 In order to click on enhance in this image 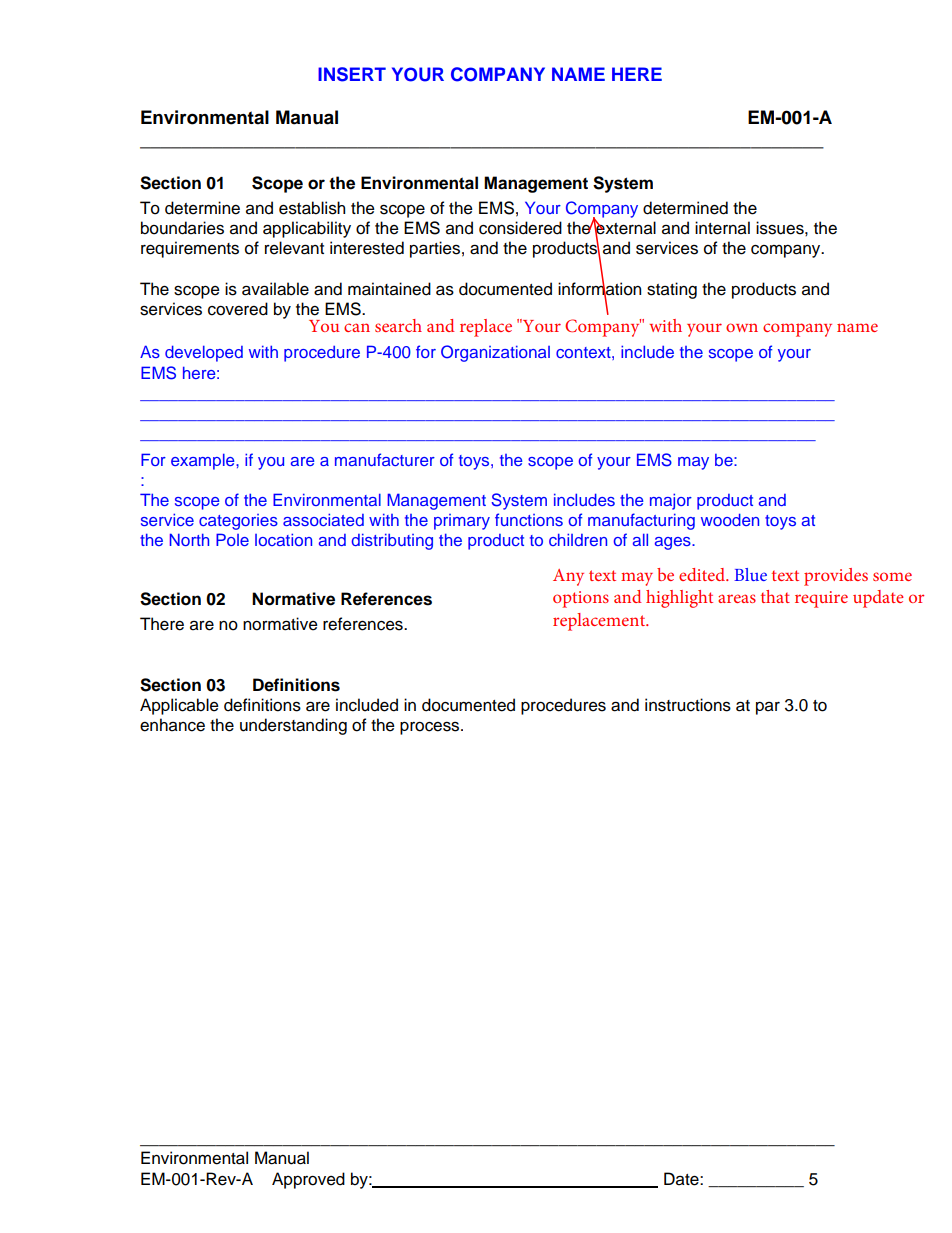, I will do `click(172, 725)`.
